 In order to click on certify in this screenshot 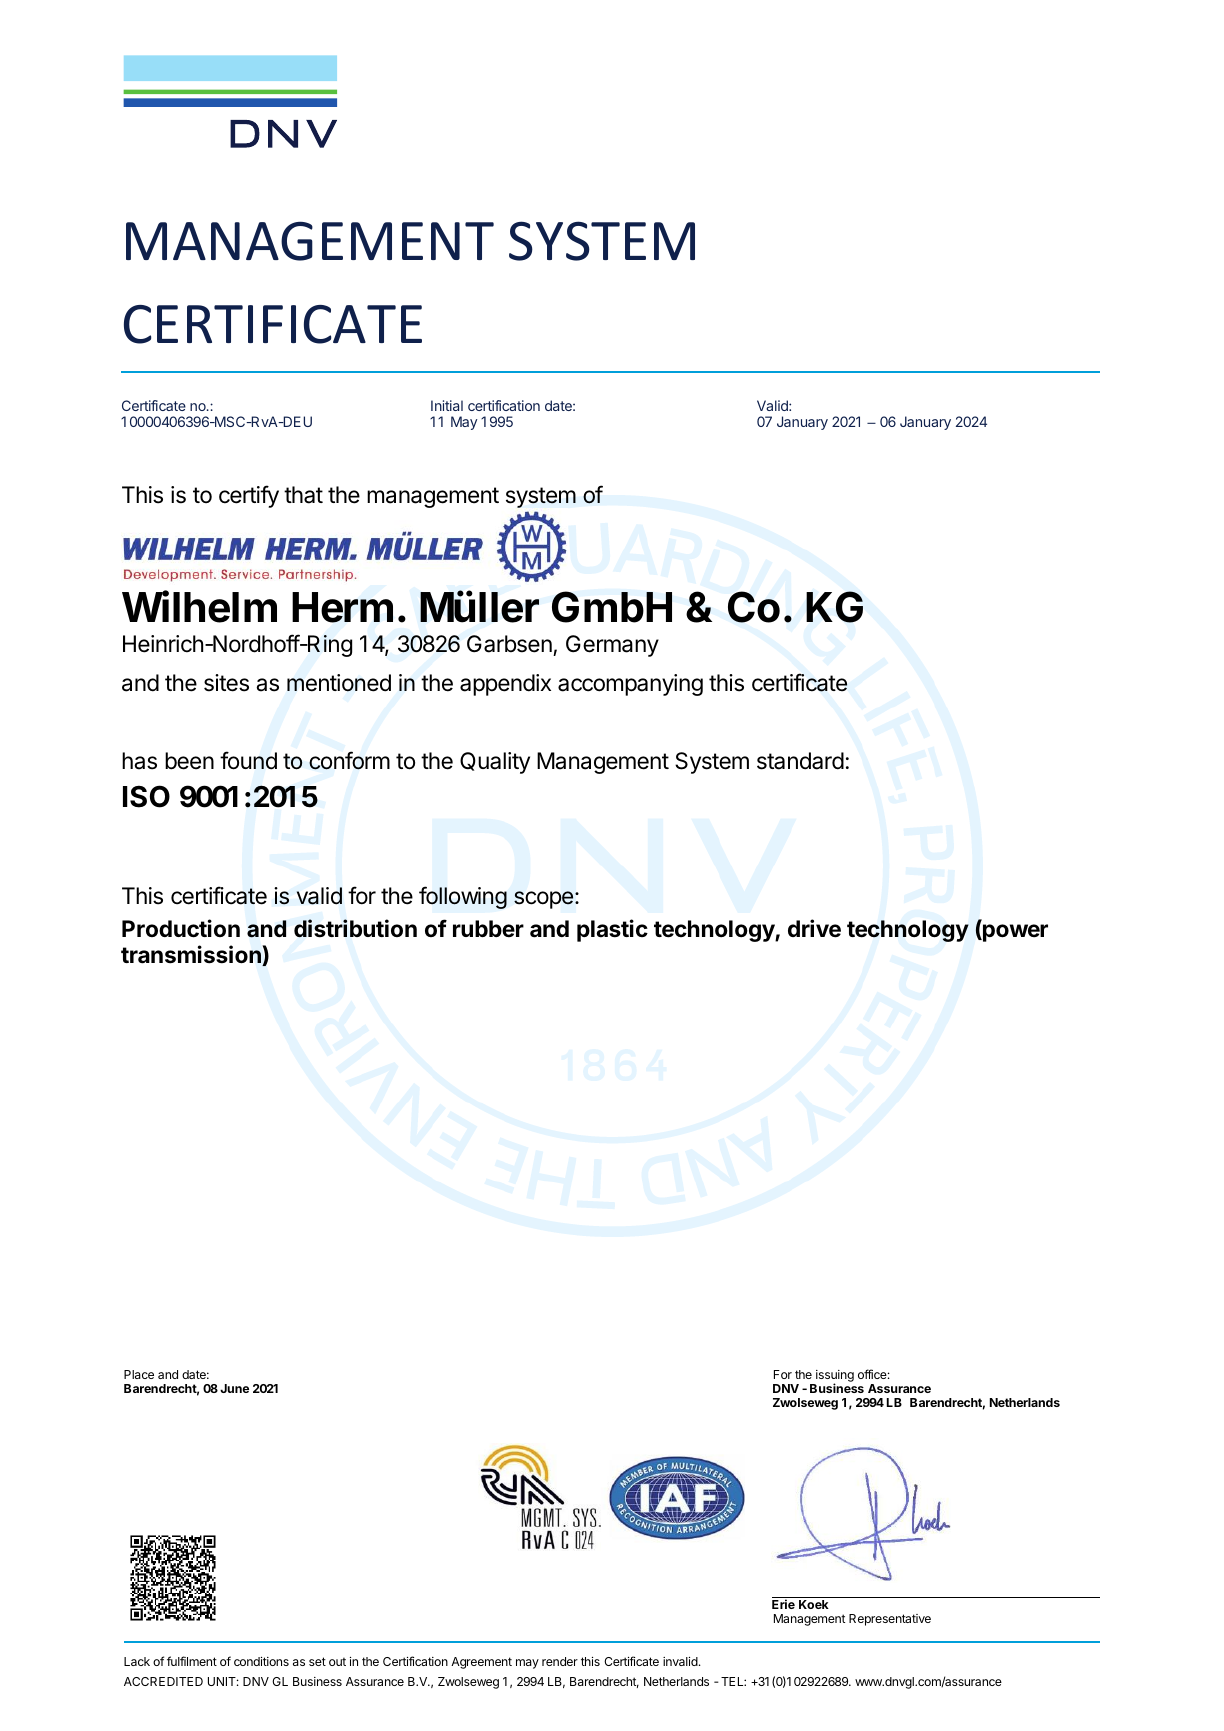, I will do `click(249, 496)`.
